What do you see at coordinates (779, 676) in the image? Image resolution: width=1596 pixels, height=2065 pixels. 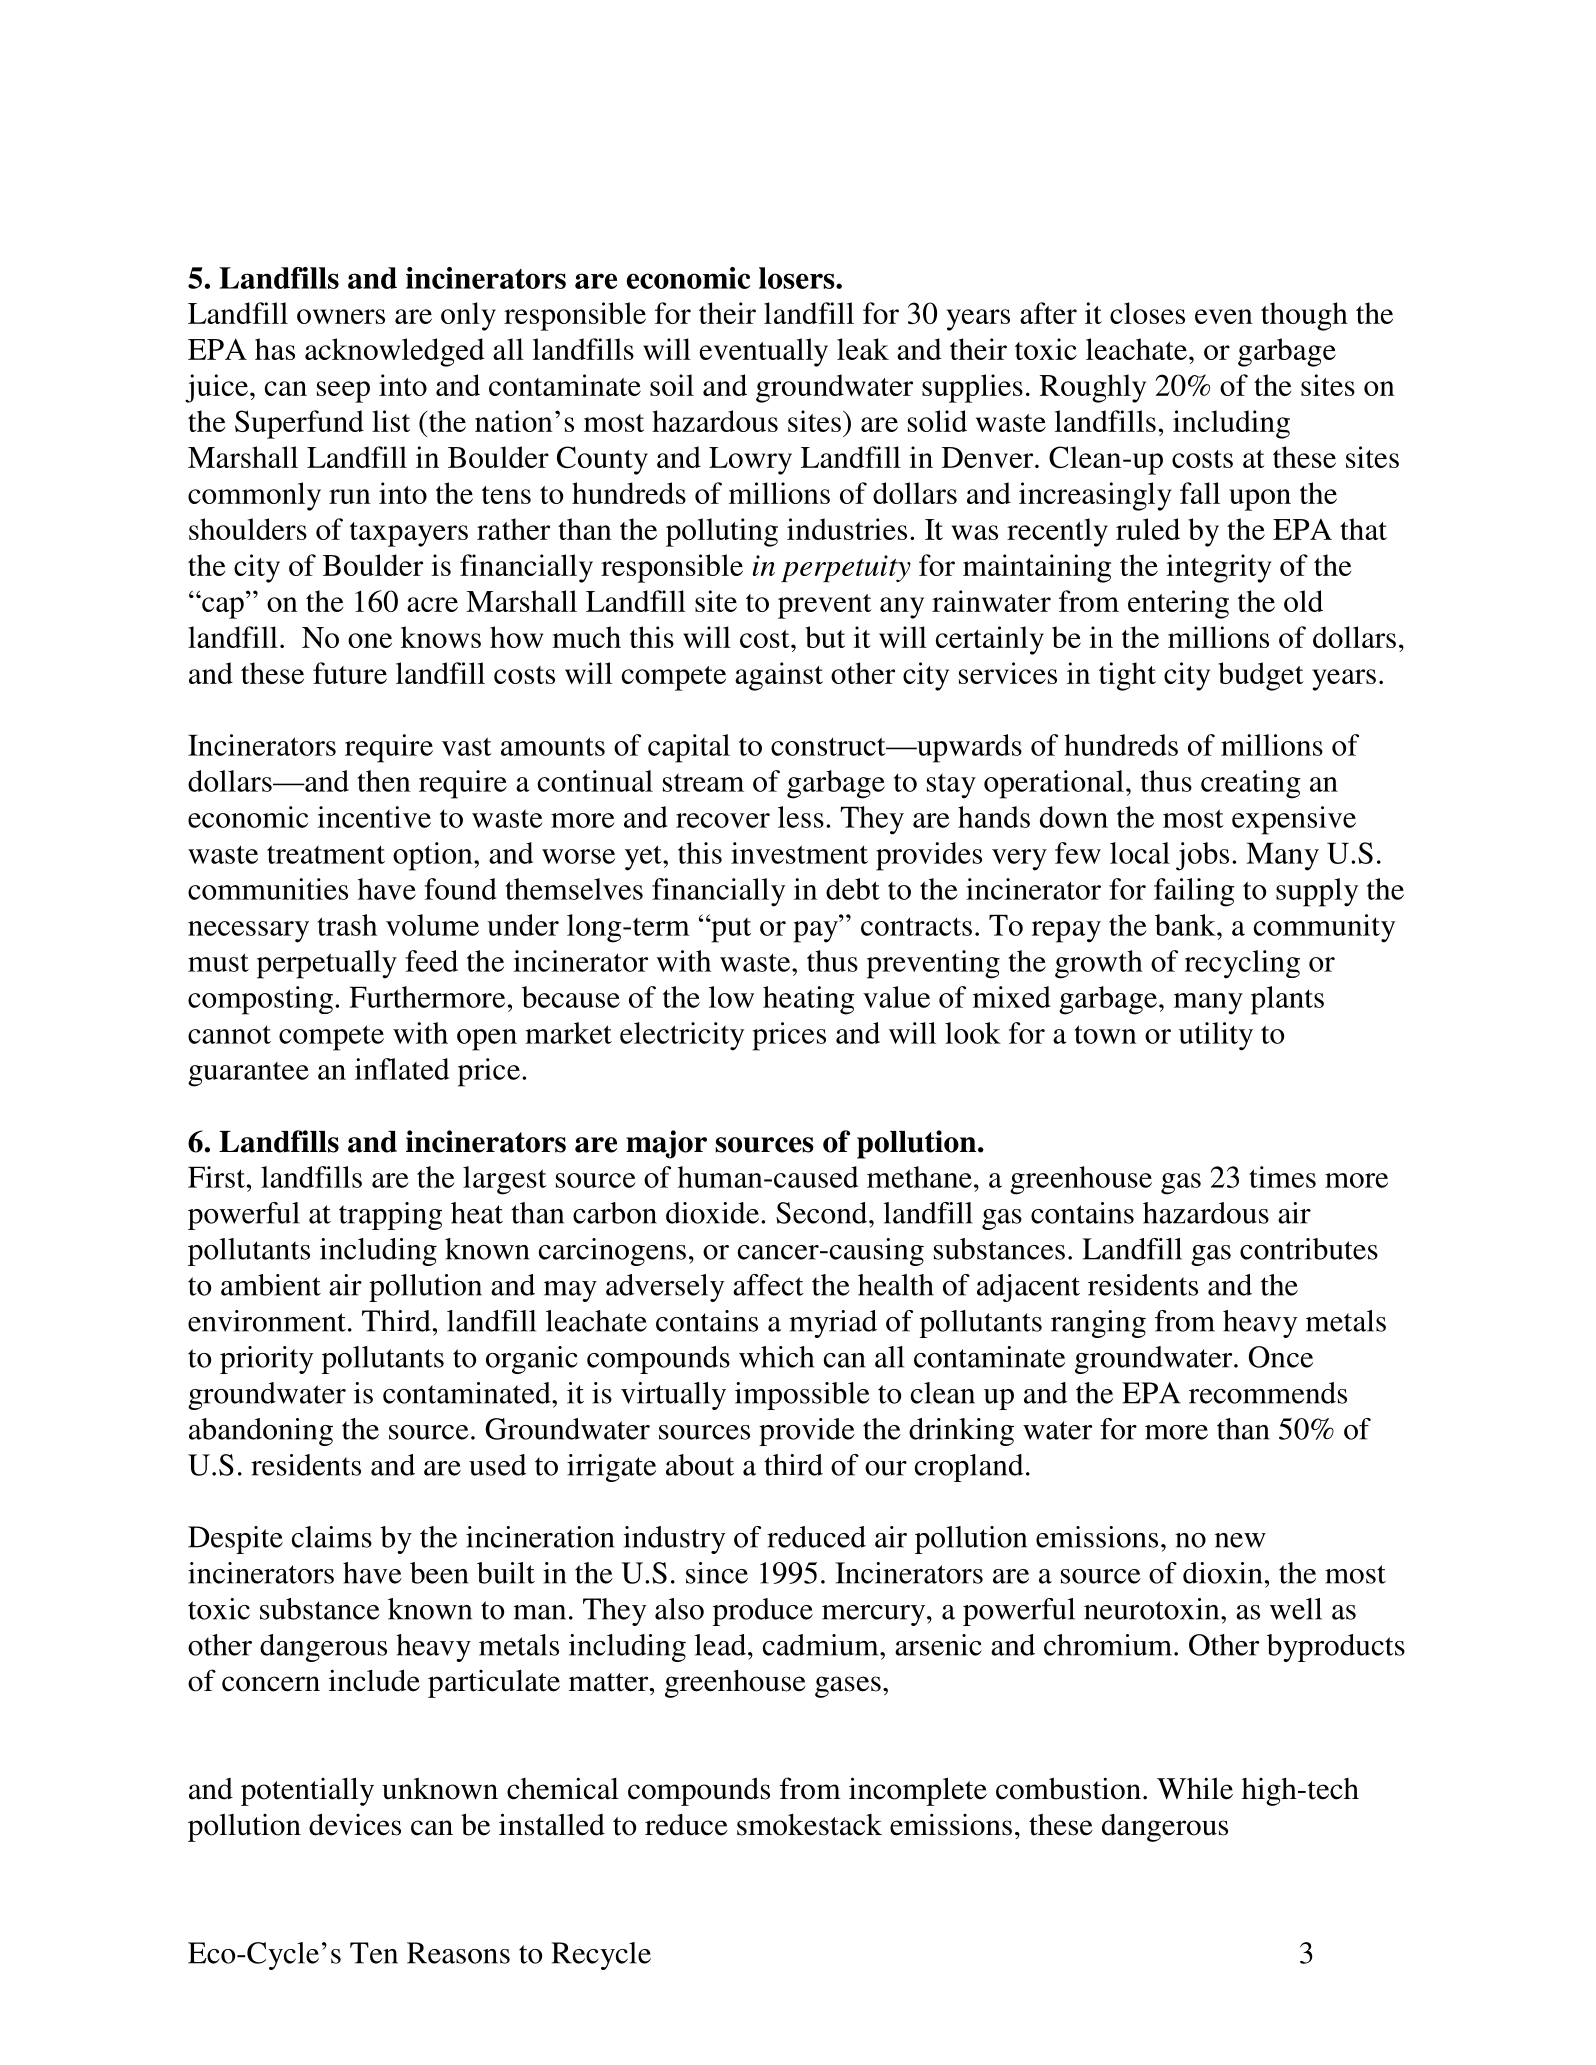 I see `against` at bounding box center [779, 676].
